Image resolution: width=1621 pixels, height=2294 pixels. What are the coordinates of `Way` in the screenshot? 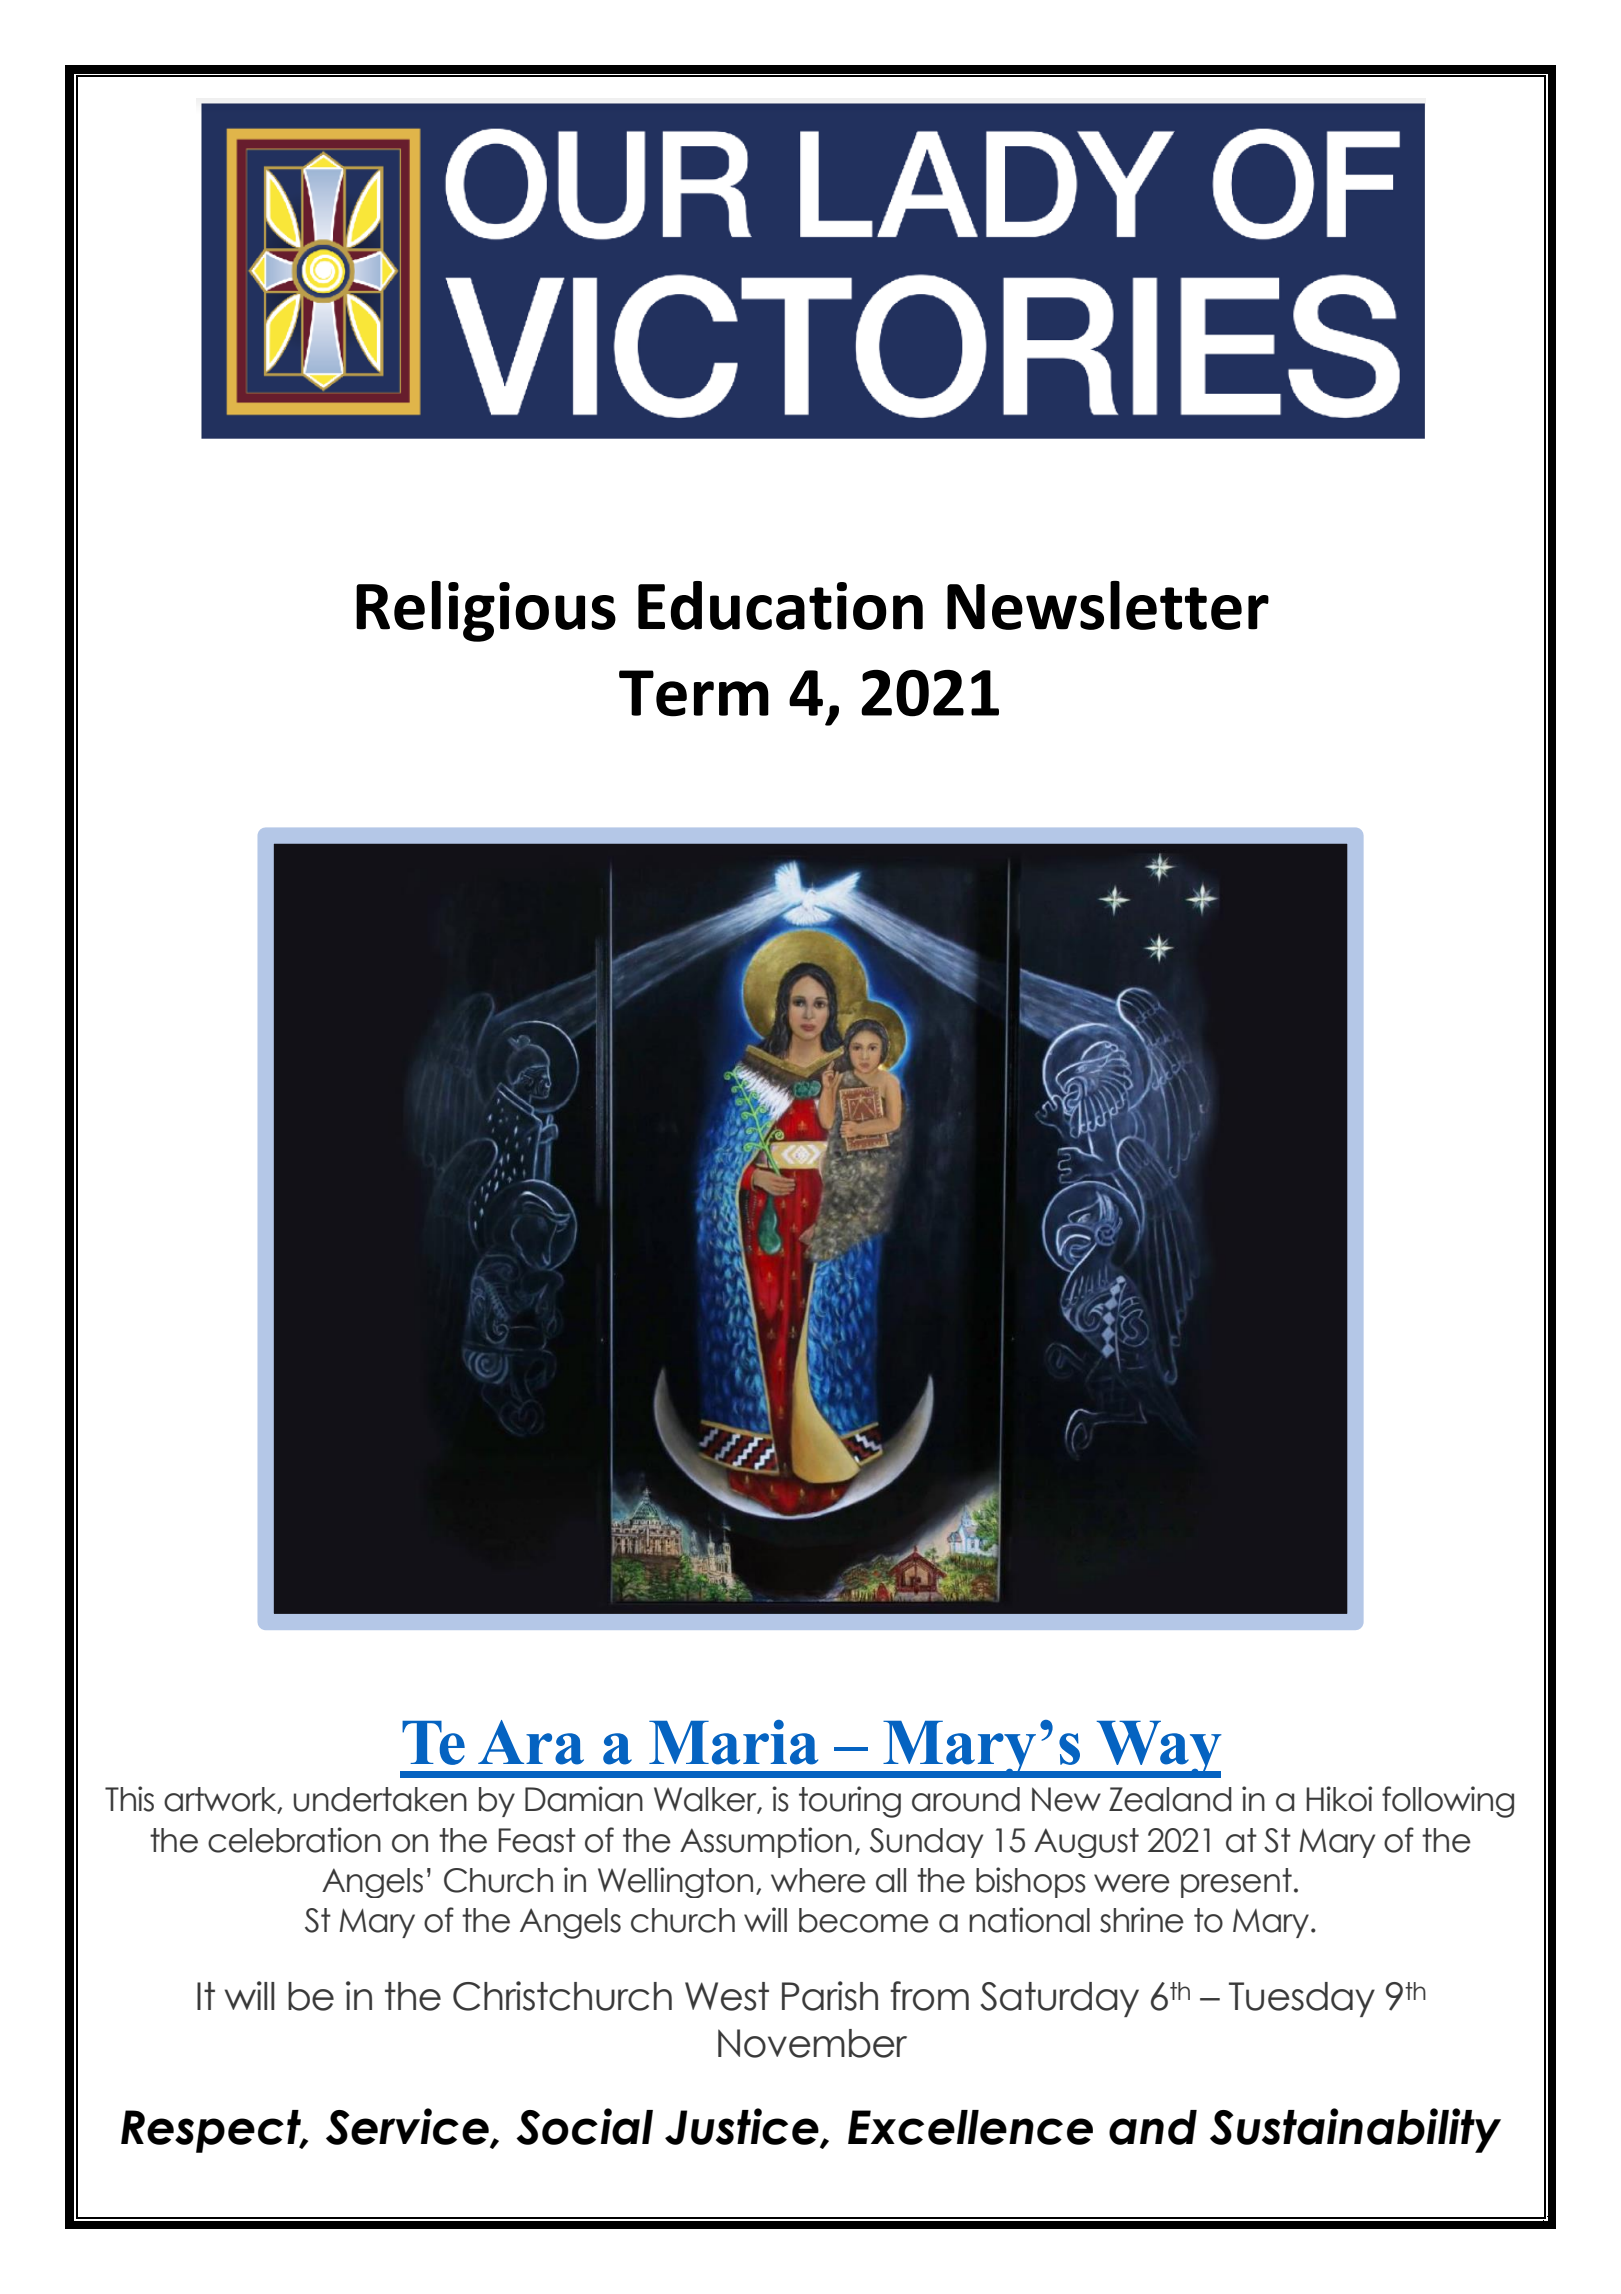 It's located at (1158, 1749).
